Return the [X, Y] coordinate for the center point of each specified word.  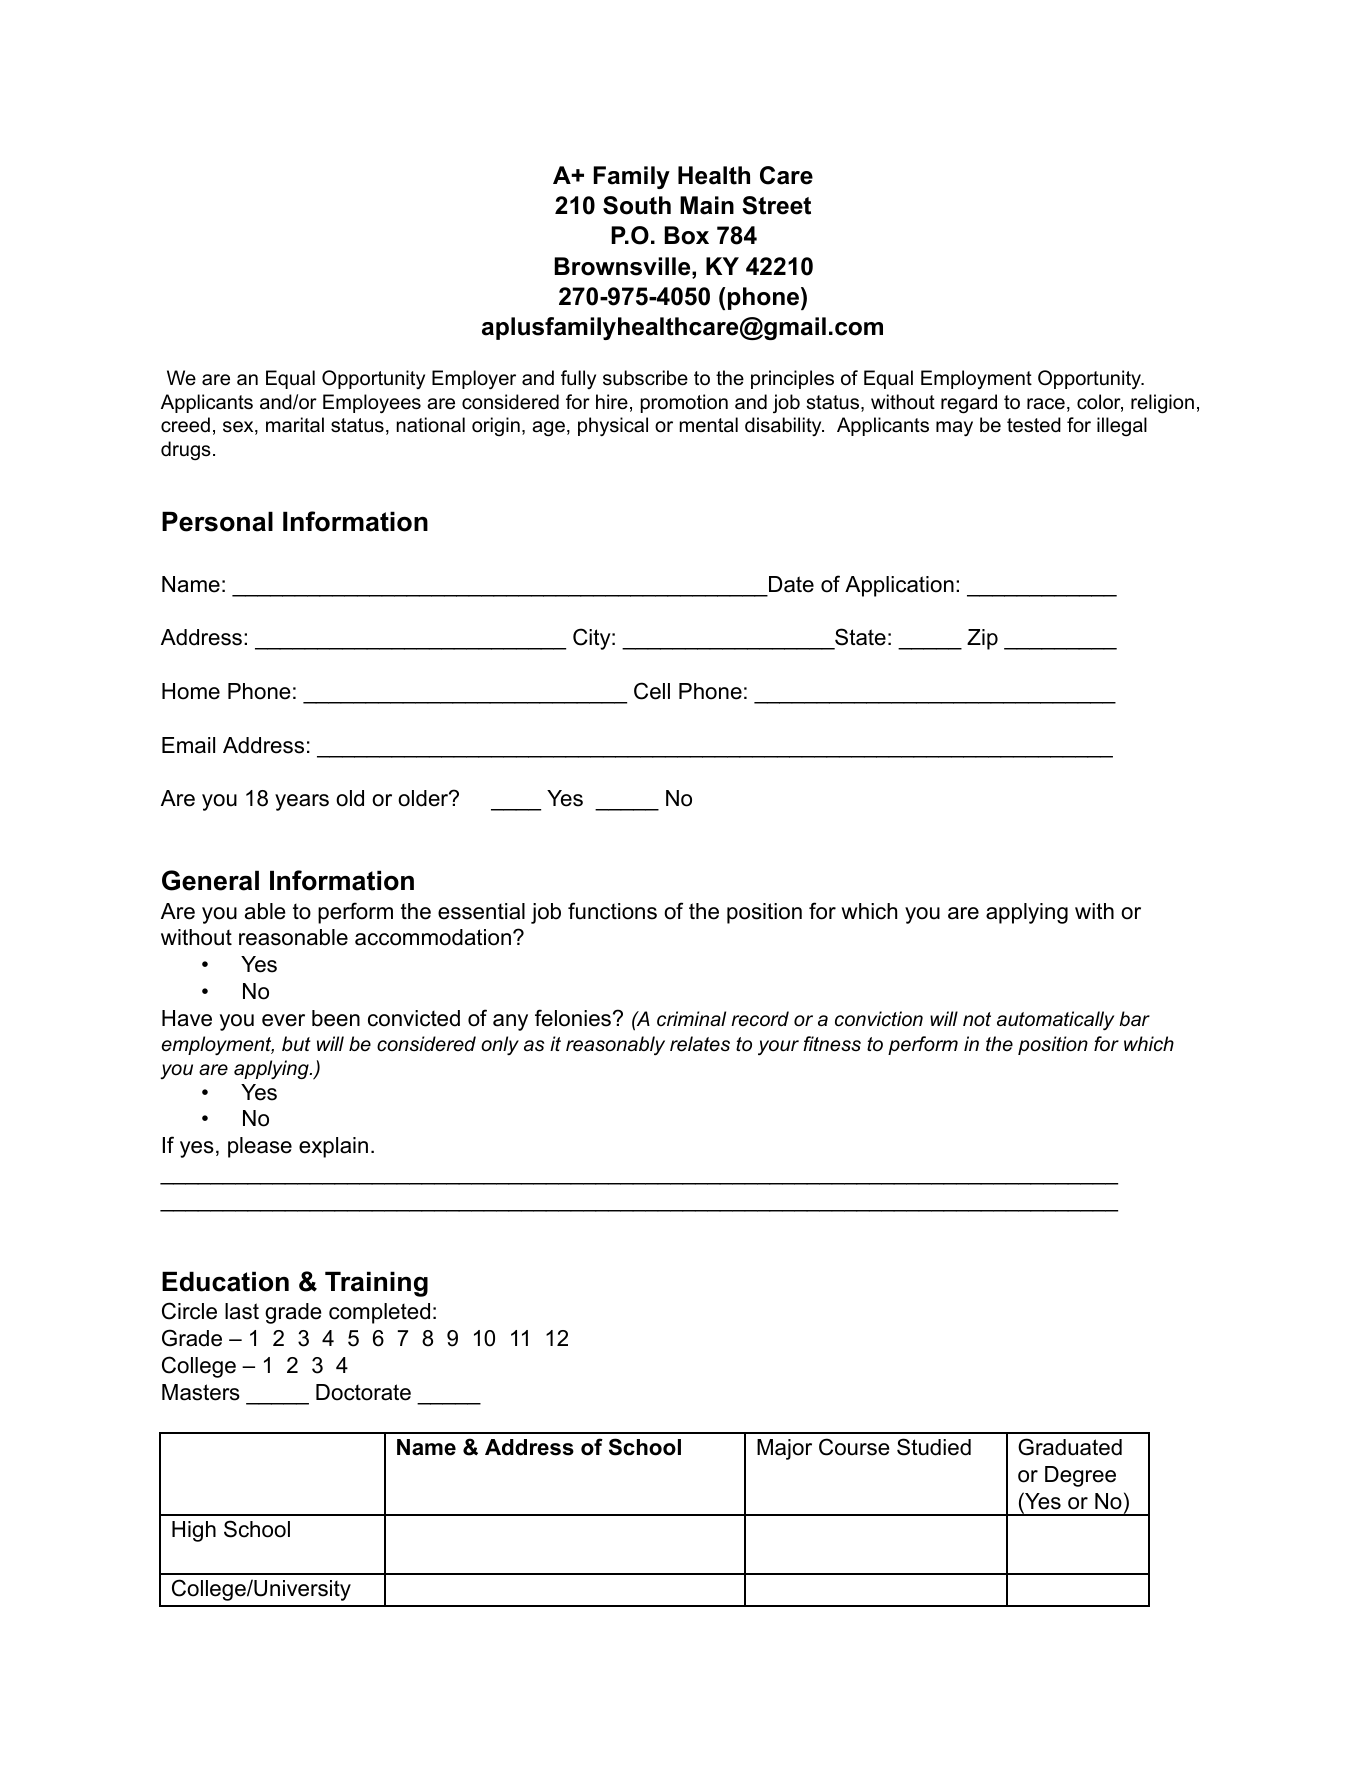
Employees [372, 404]
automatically [1055, 1021]
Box [686, 235]
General [210, 880]
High [194, 1531]
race [1046, 404]
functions [612, 911]
